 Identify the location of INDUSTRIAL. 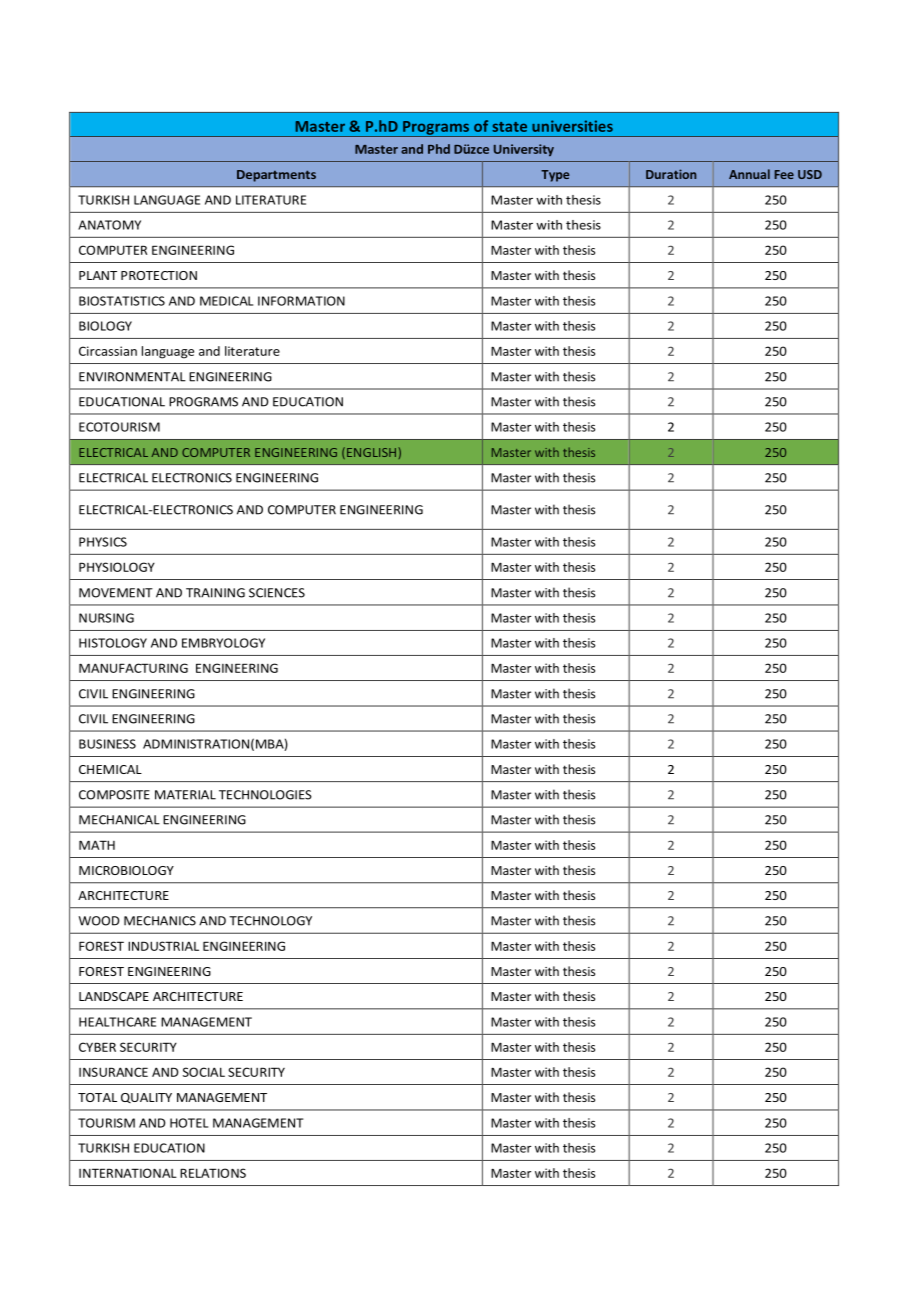
(163, 946).
